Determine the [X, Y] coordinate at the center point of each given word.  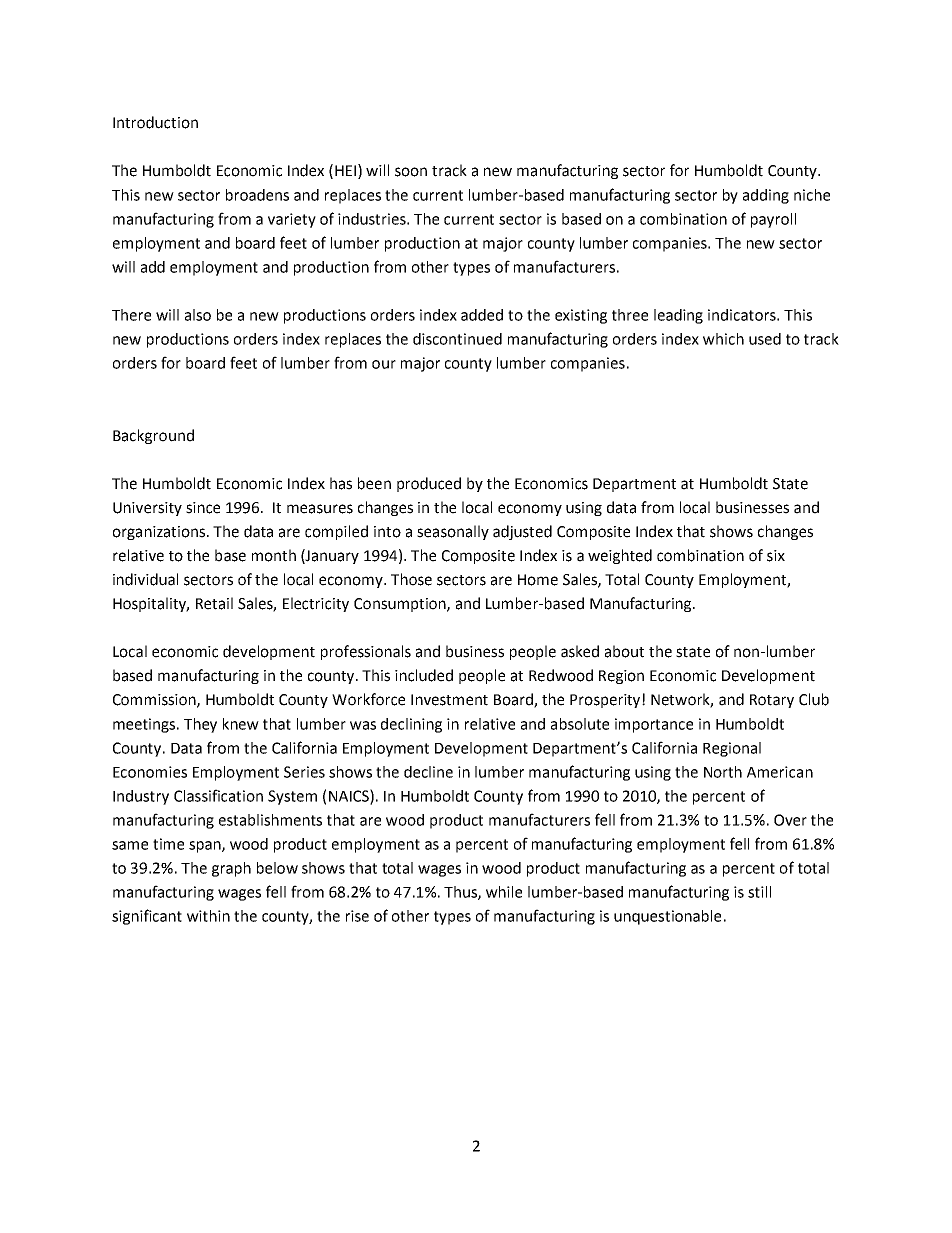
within [208, 916]
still [759, 892]
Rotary [772, 701]
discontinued [457, 339]
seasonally [453, 532]
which [723, 339]
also [198, 315]
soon [411, 172]
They [200, 725]
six [776, 556]
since [203, 508]
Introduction [155, 122]
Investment [449, 700]
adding [766, 196]
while [504, 892]
